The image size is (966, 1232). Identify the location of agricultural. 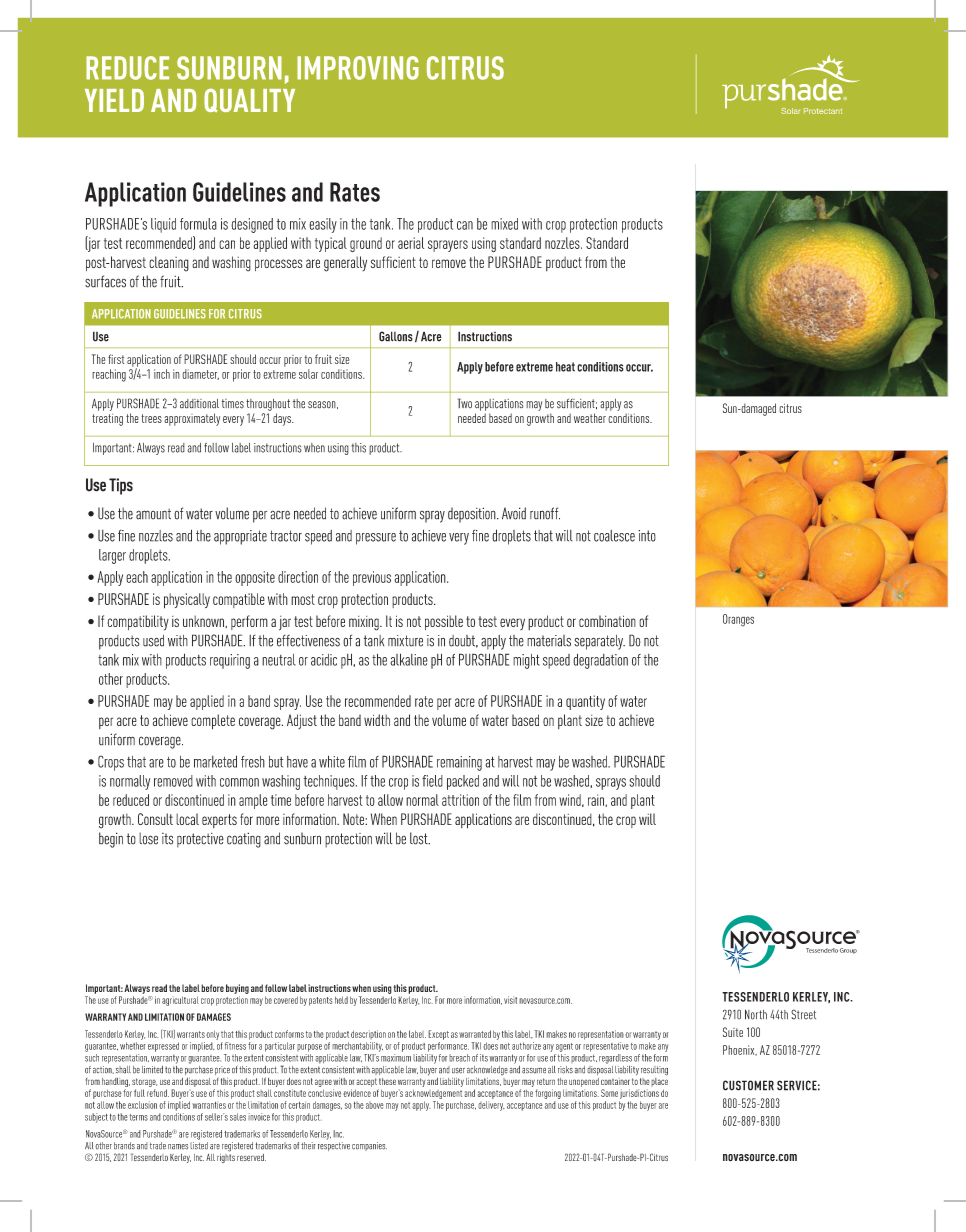
(180, 1001).
